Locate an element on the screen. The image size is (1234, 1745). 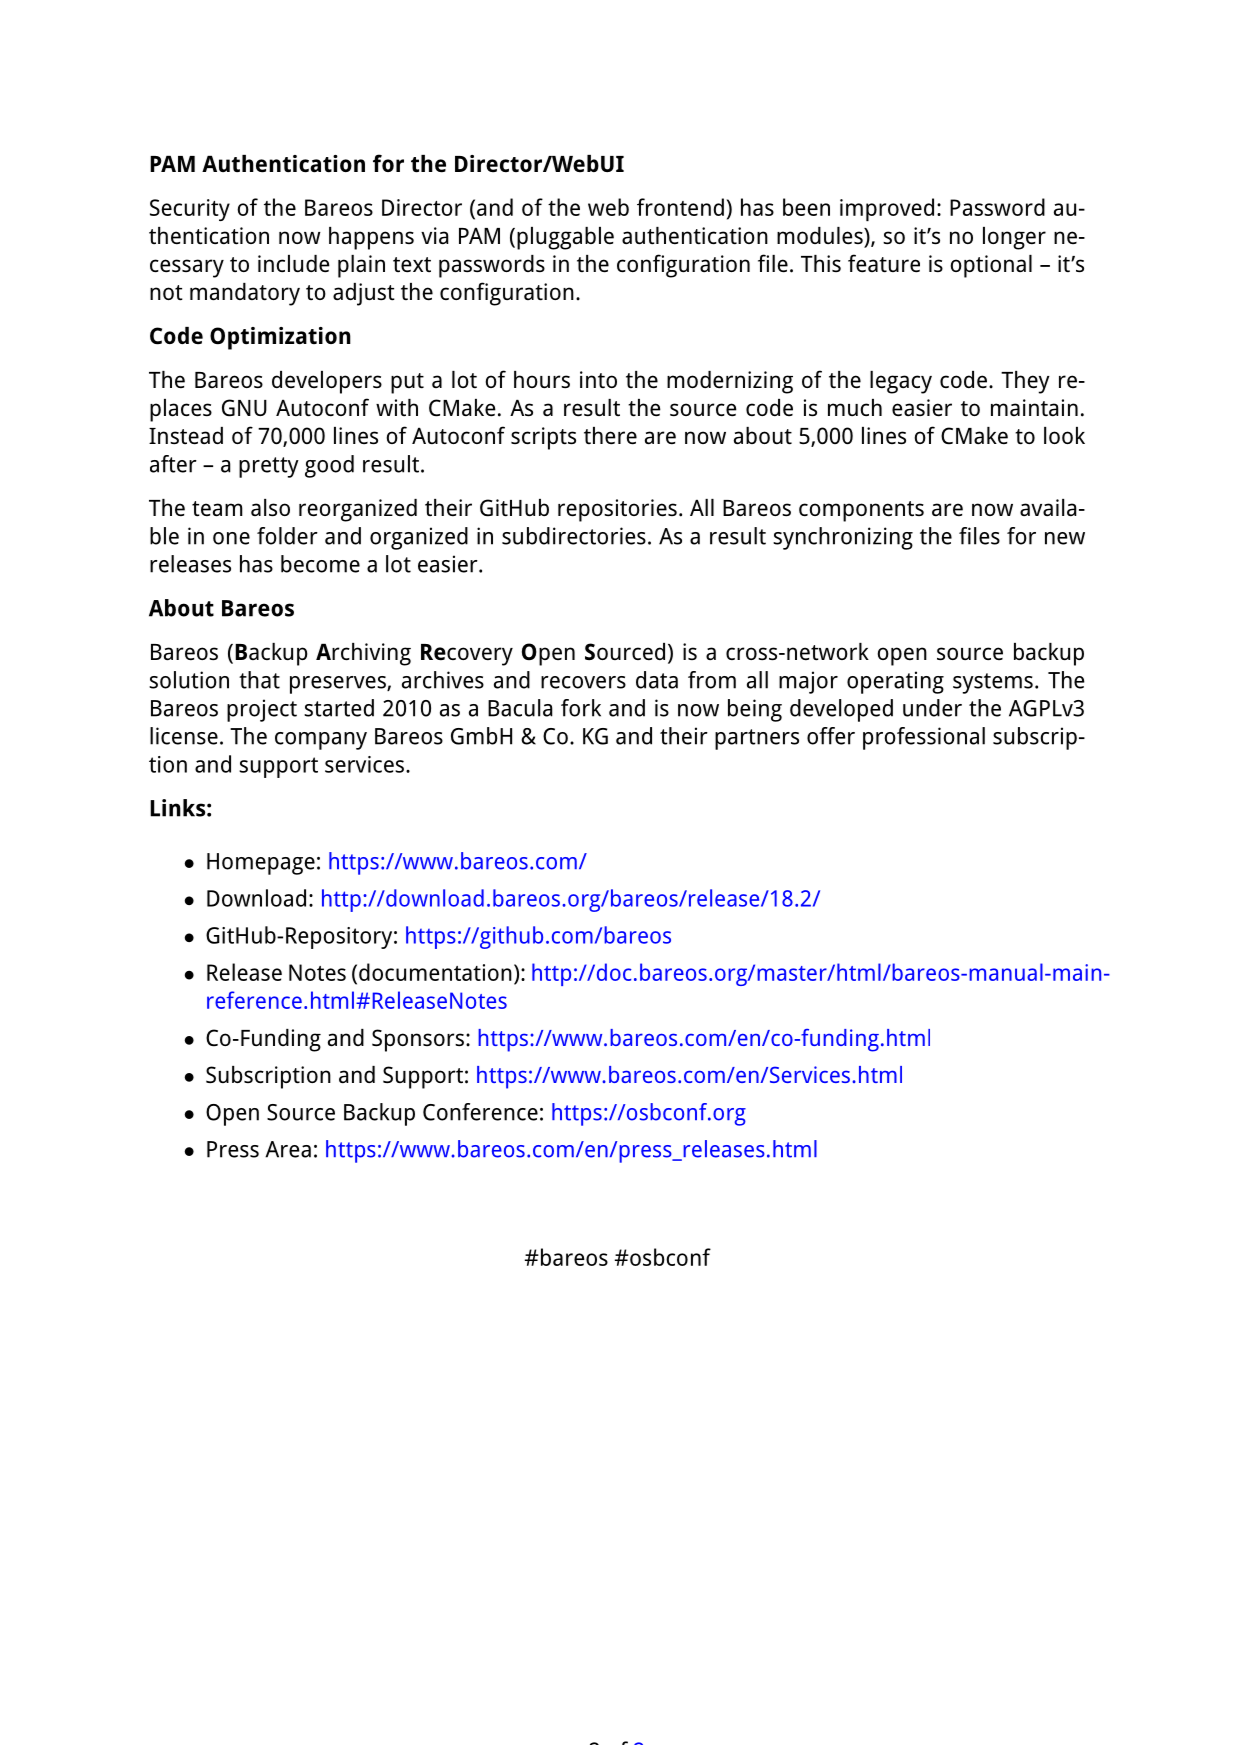
there is located at coordinates (610, 436).
